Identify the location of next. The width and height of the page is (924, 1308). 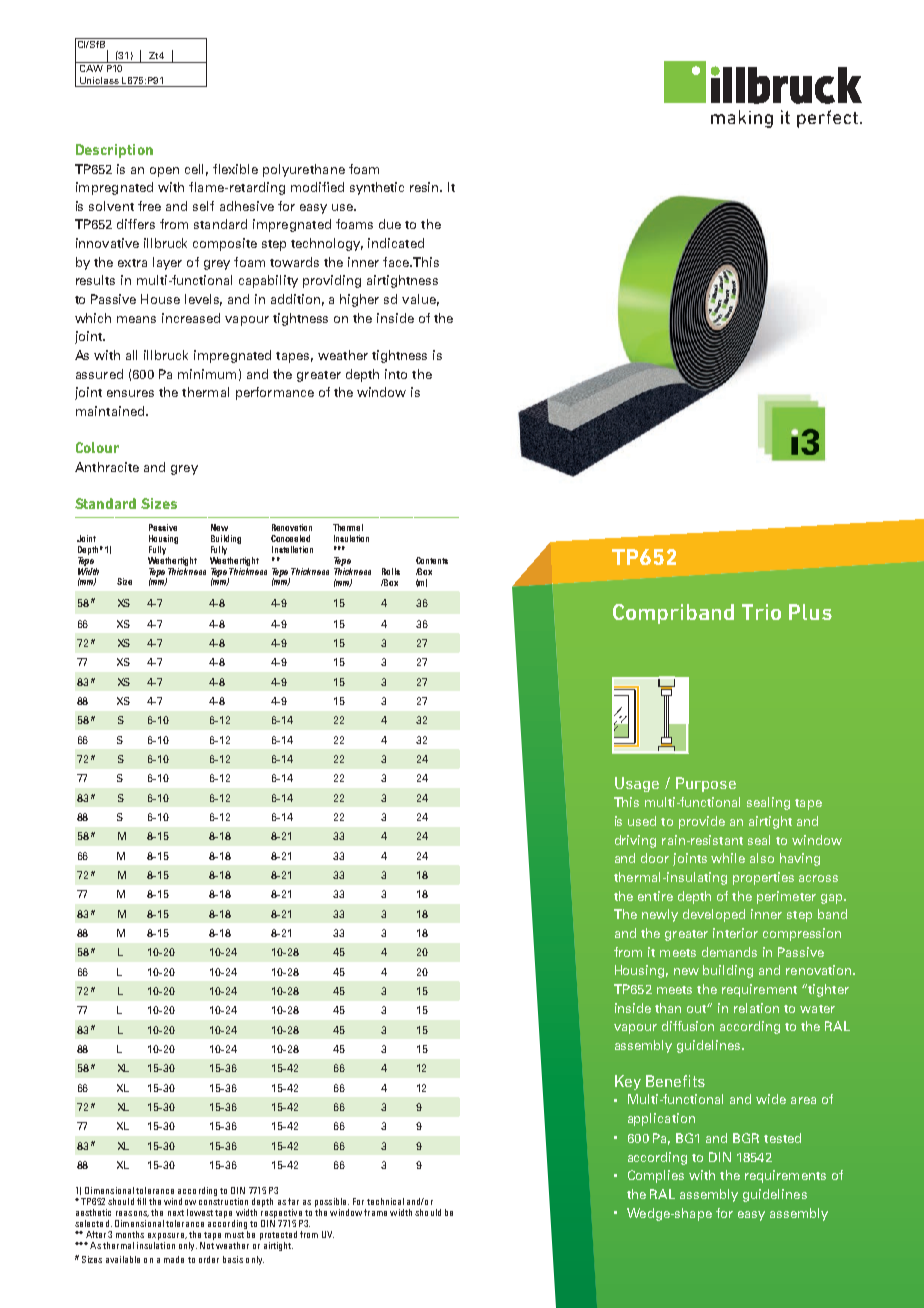
(176, 1213).
